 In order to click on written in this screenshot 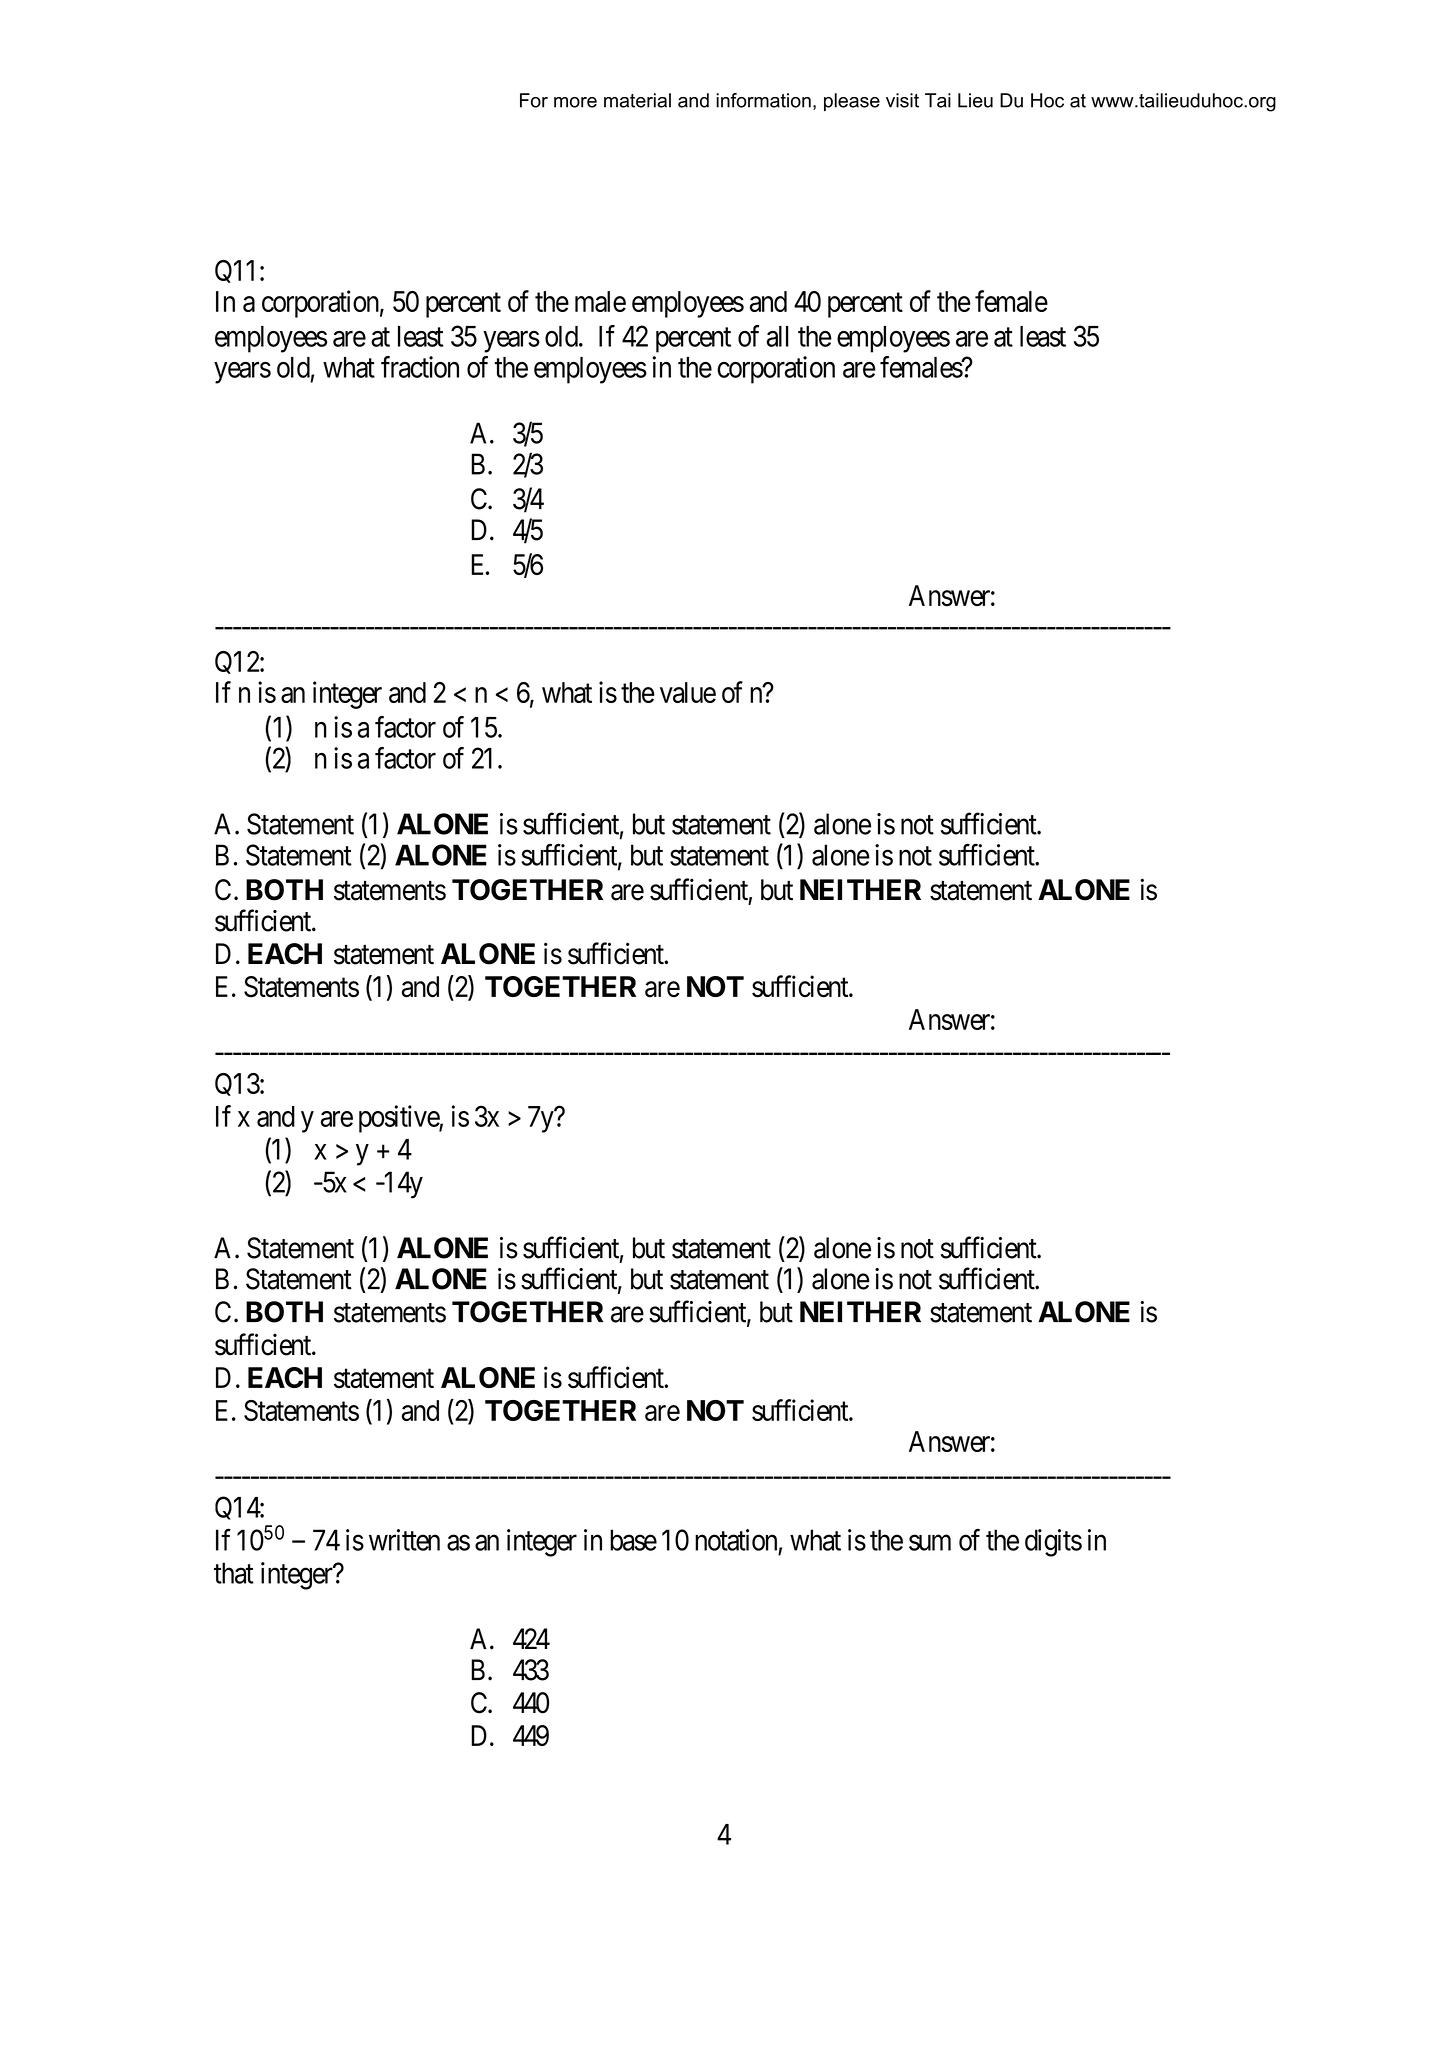, I will do `click(404, 1540)`.
